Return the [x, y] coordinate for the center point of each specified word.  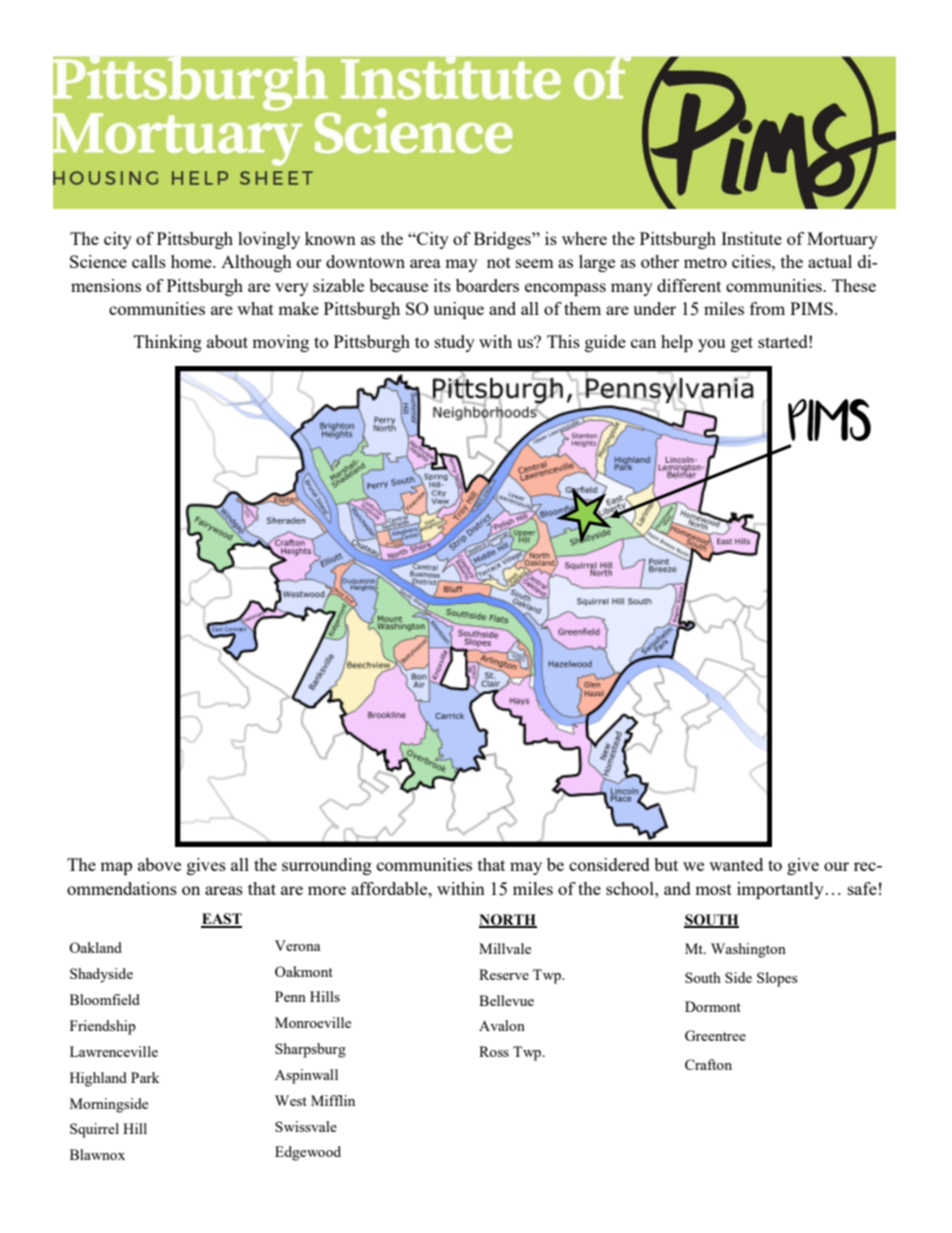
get [742, 344]
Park [145, 1077]
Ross [494, 1051]
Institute [751, 238]
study [455, 343]
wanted [736, 864]
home [192, 261]
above [159, 864]
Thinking [168, 343]
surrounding [327, 866]
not [499, 262]
